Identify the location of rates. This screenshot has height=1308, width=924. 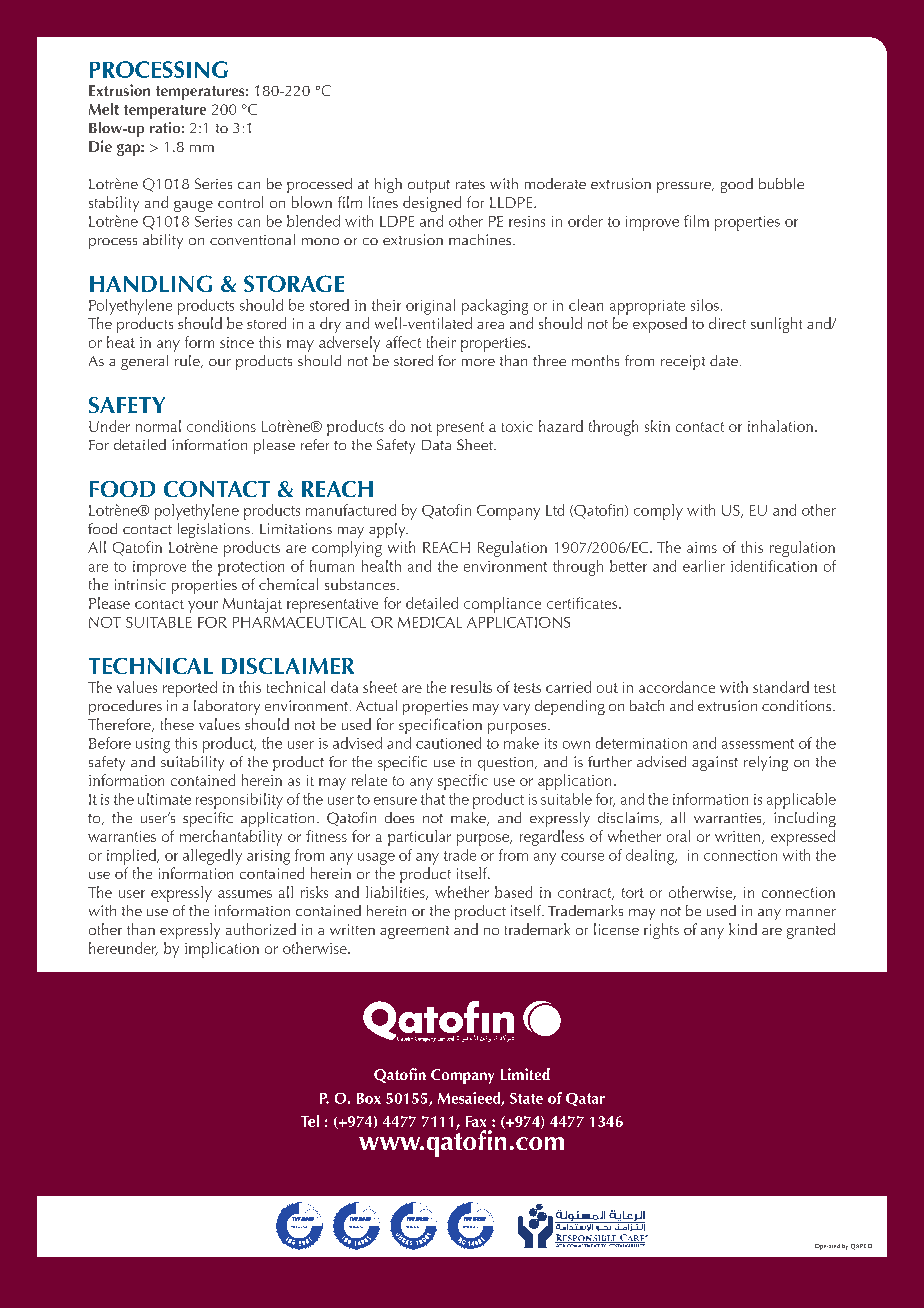
(470, 184).
